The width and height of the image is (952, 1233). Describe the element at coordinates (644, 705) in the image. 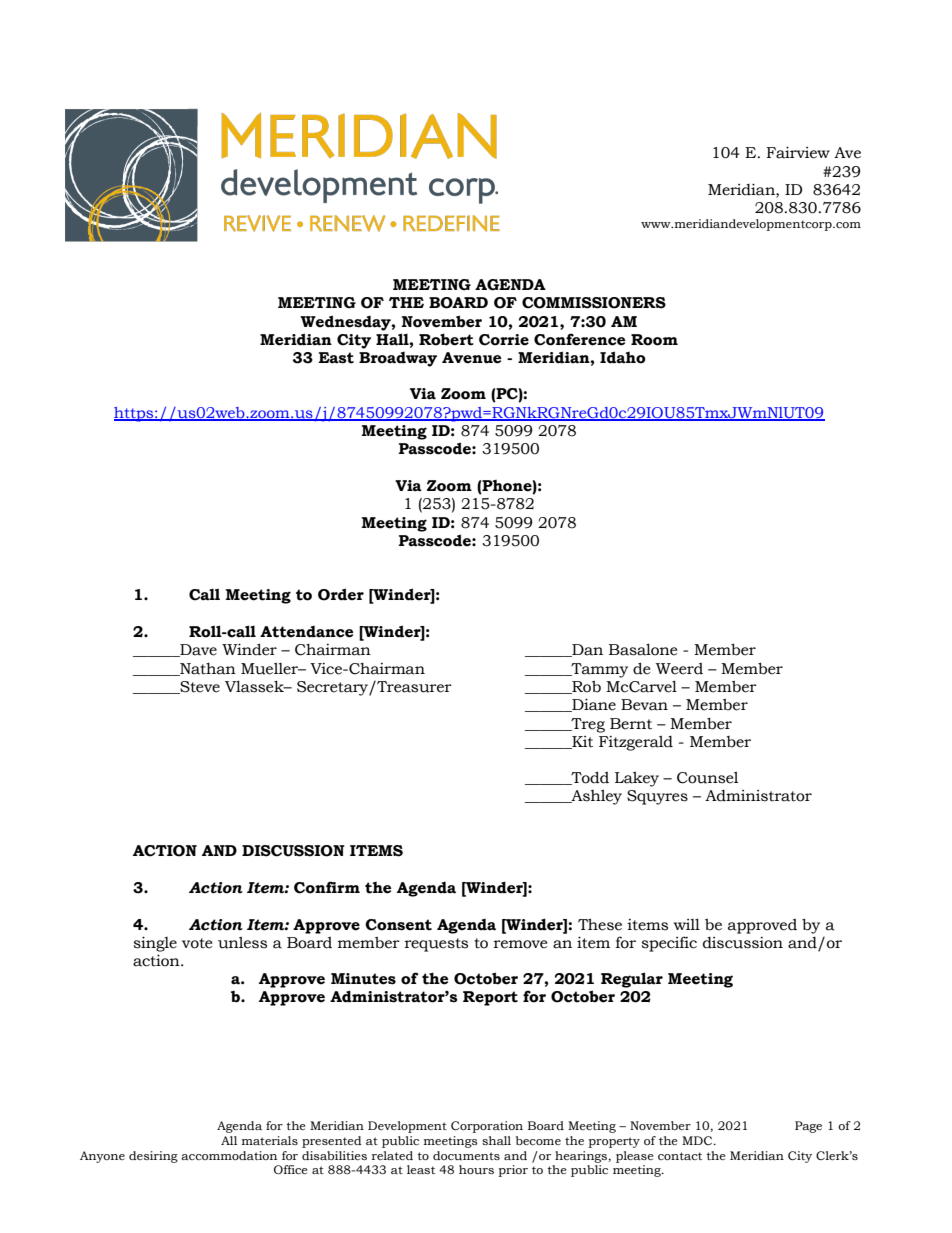

I see `Bevan` at that location.
